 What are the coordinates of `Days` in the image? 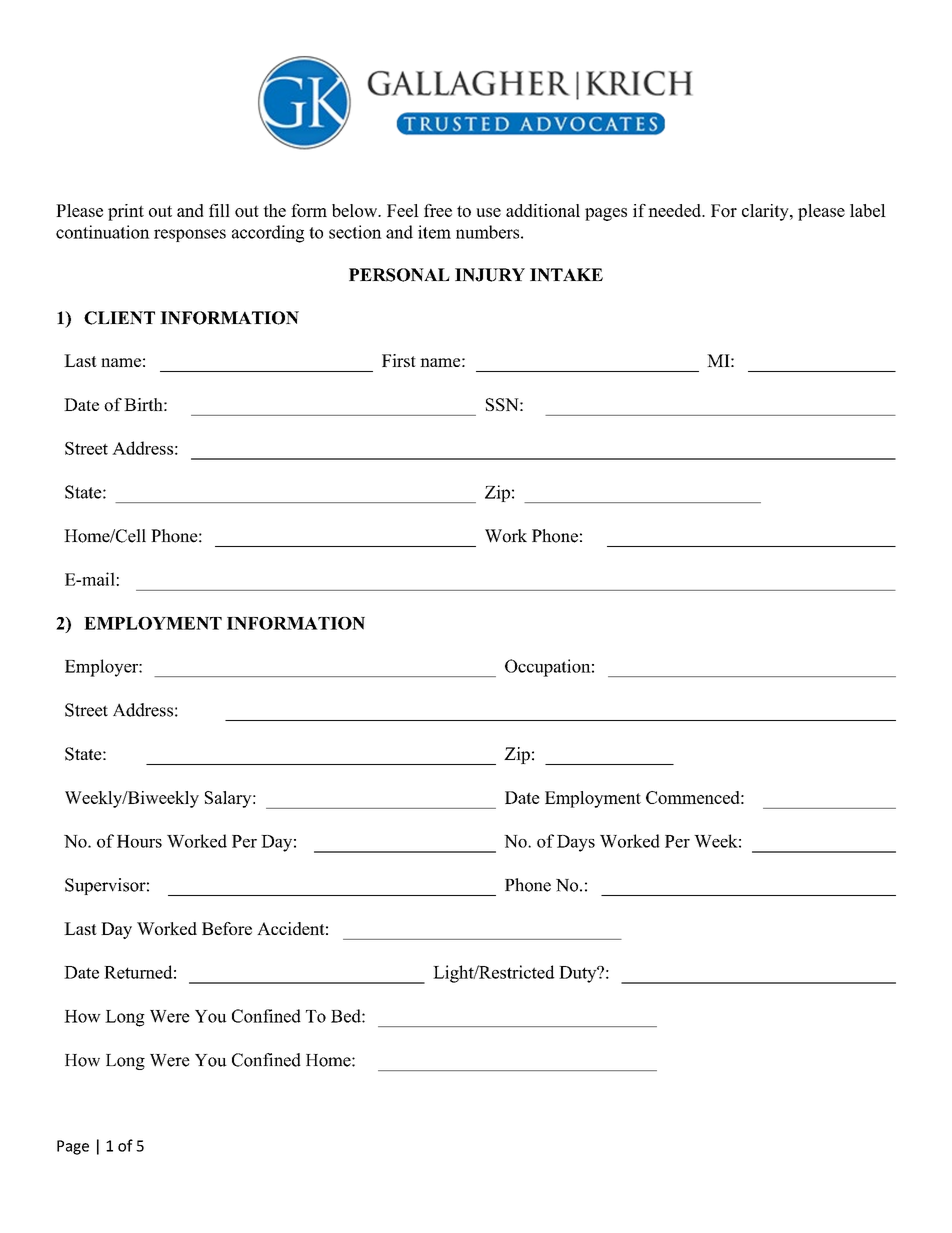 It's located at (576, 843).
